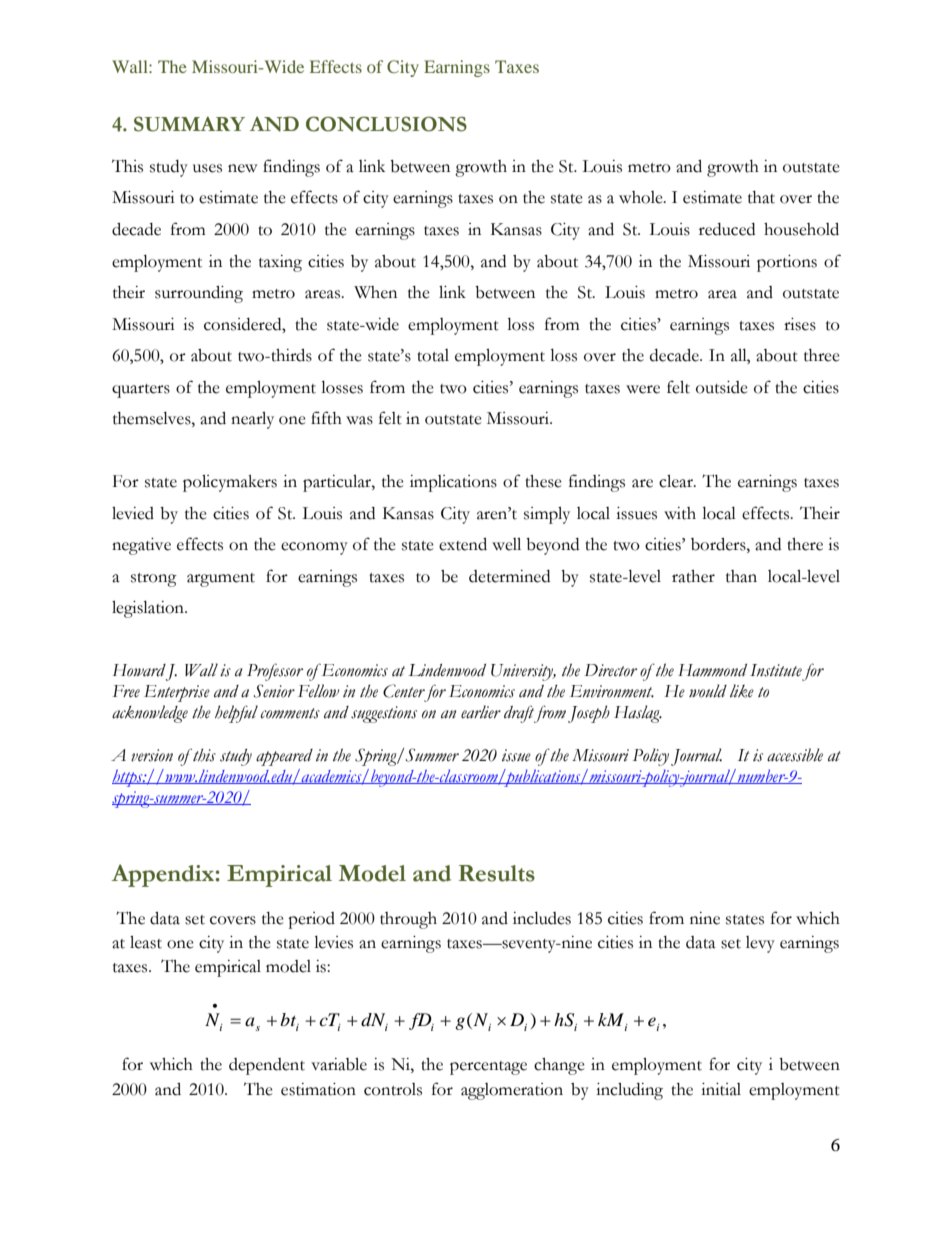 The width and height of the screenshot is (952, 1233). I want to click on accessible, so click(795, 755).
